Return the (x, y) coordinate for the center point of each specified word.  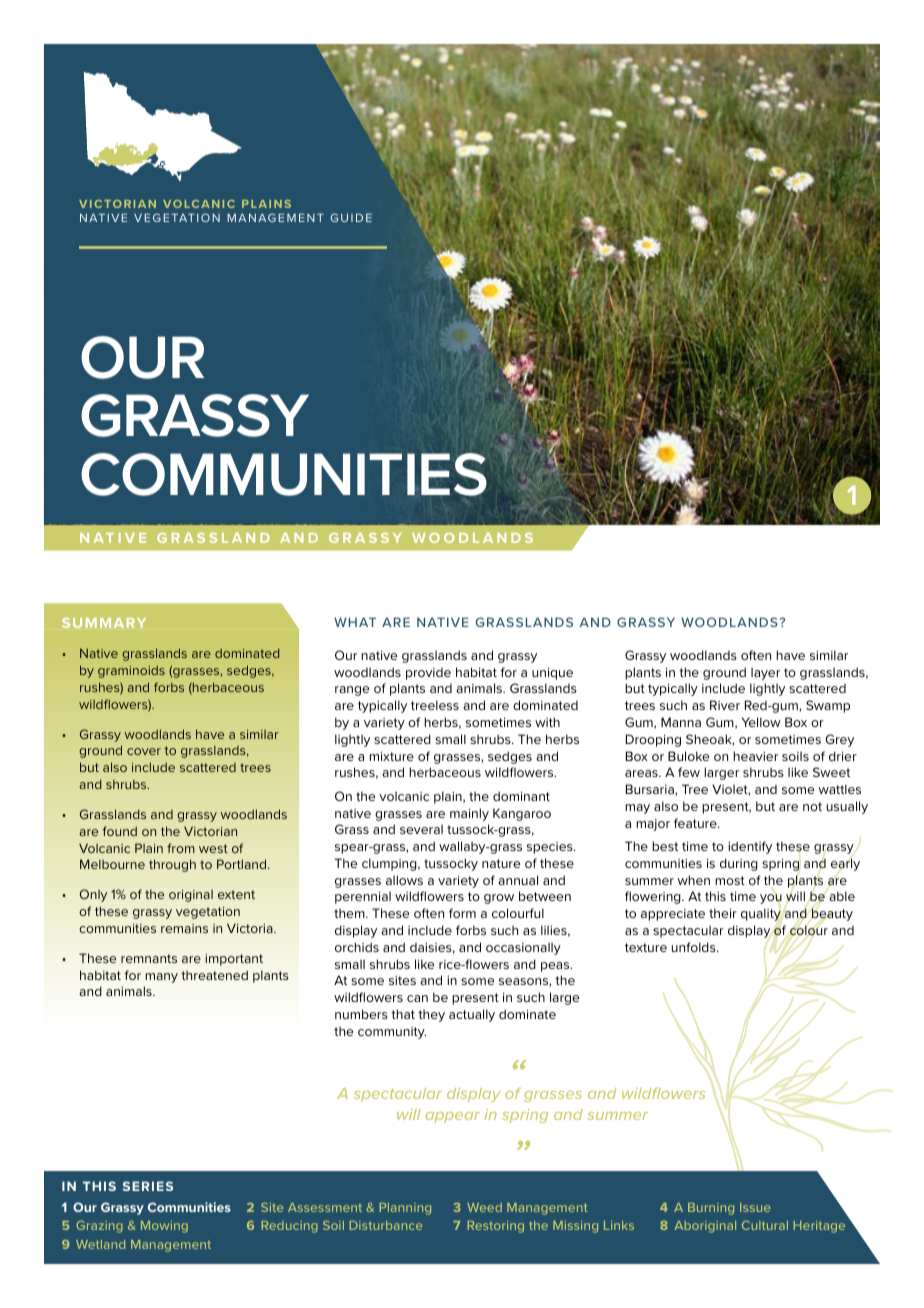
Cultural (765, 1225)
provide (428, 674)
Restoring (496, 1227)
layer (765, 673)
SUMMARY (104, 623)
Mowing (164, 1227)
